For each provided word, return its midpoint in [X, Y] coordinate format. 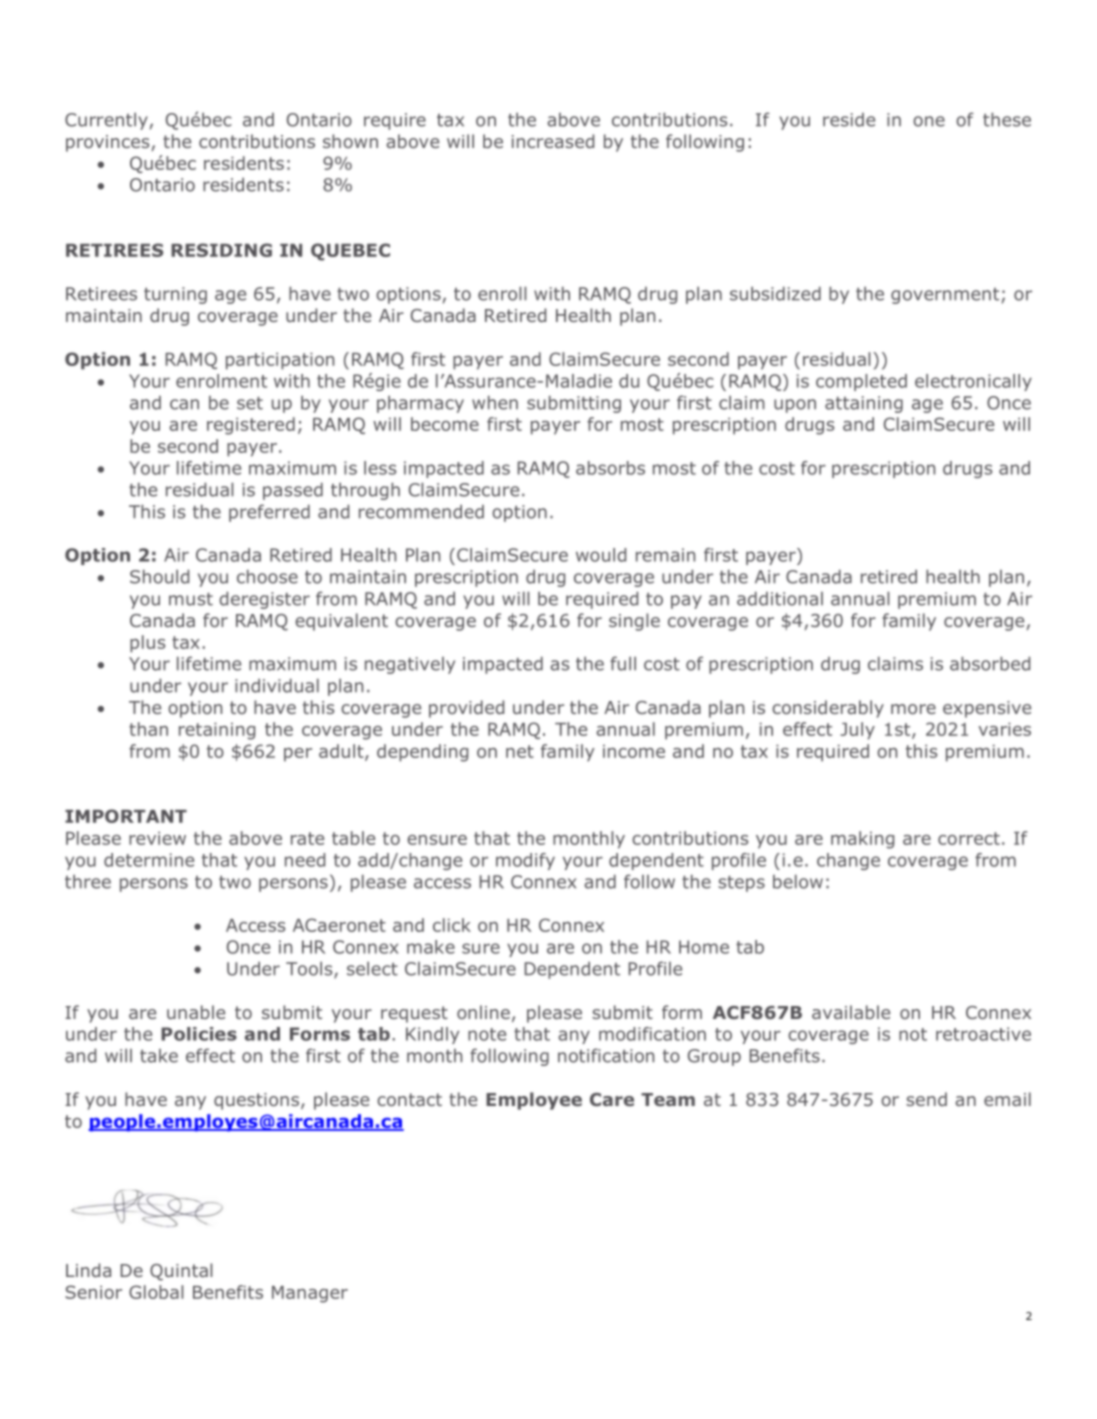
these [1007, 119]
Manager [310, 1294]
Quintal [181, 1272]
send [926, 1099]
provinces [109, 143]
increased [553, 141]
